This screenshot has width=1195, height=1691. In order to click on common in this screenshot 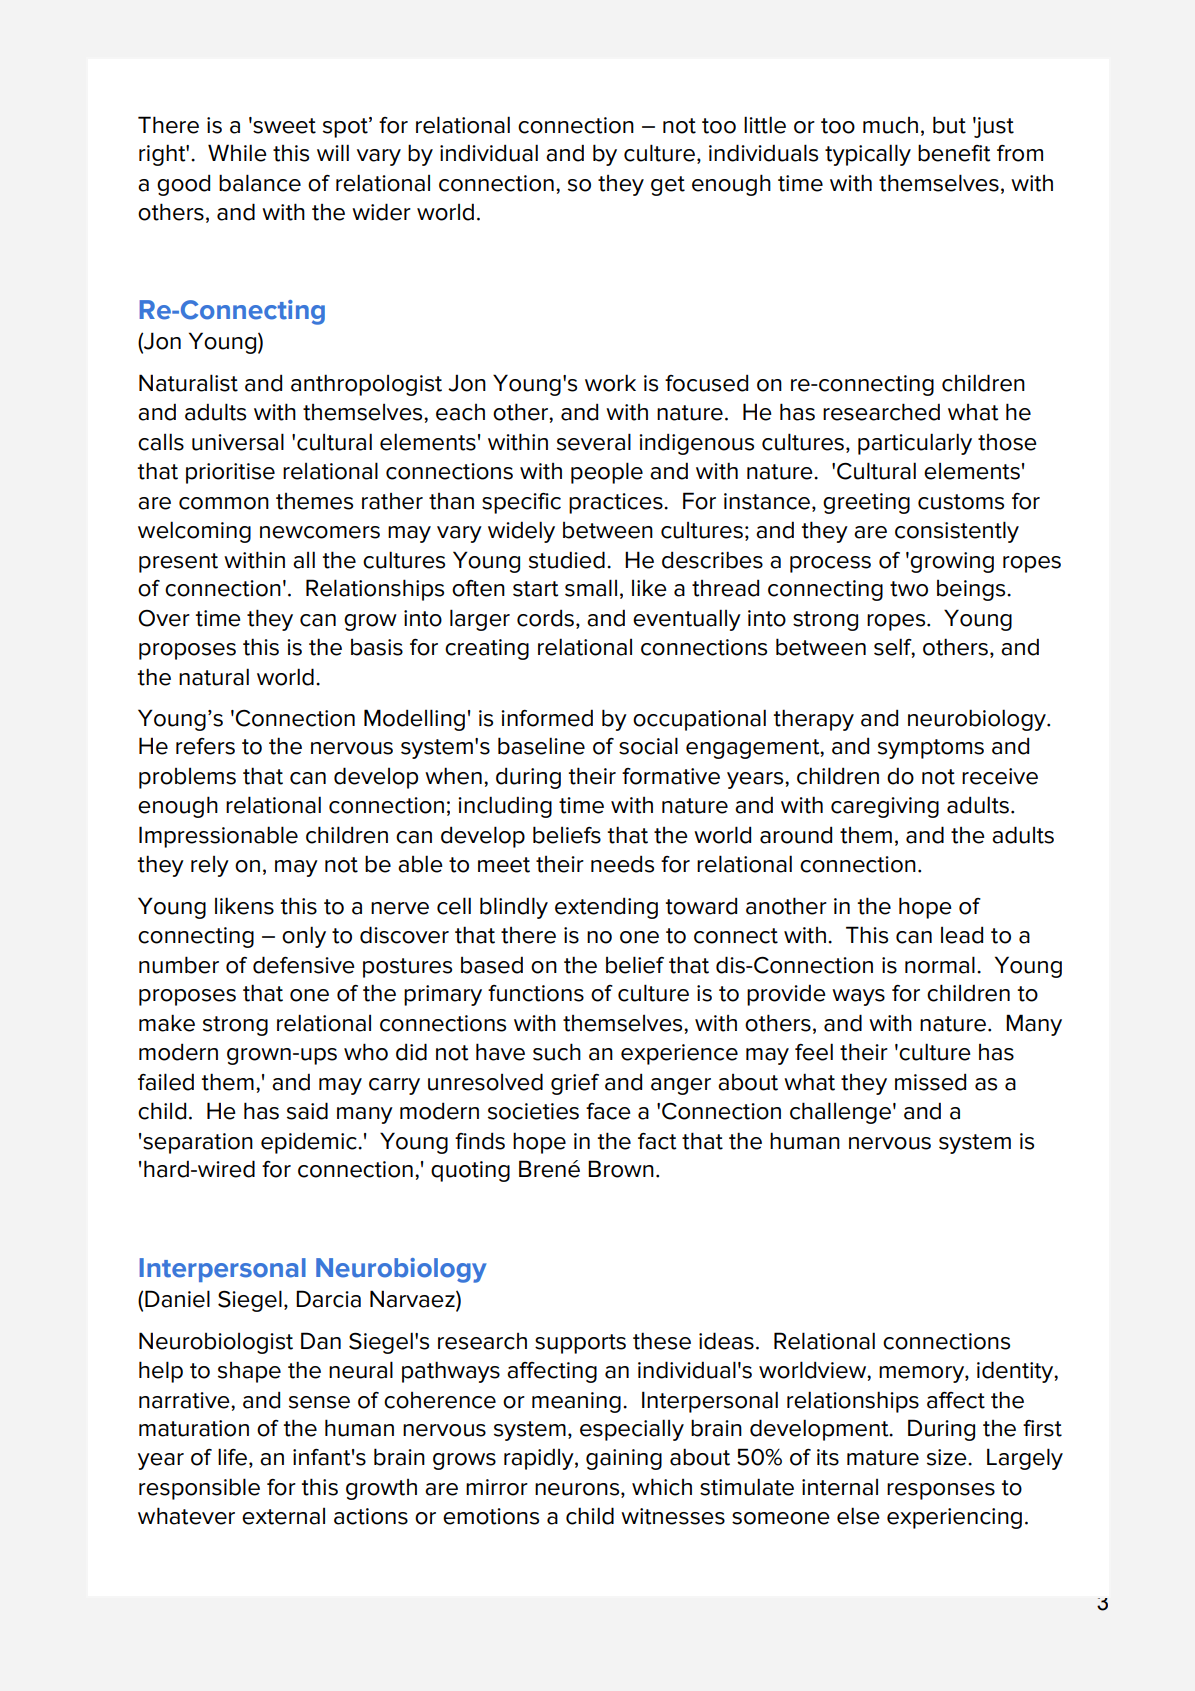, I will do `click(224, 503)`.
